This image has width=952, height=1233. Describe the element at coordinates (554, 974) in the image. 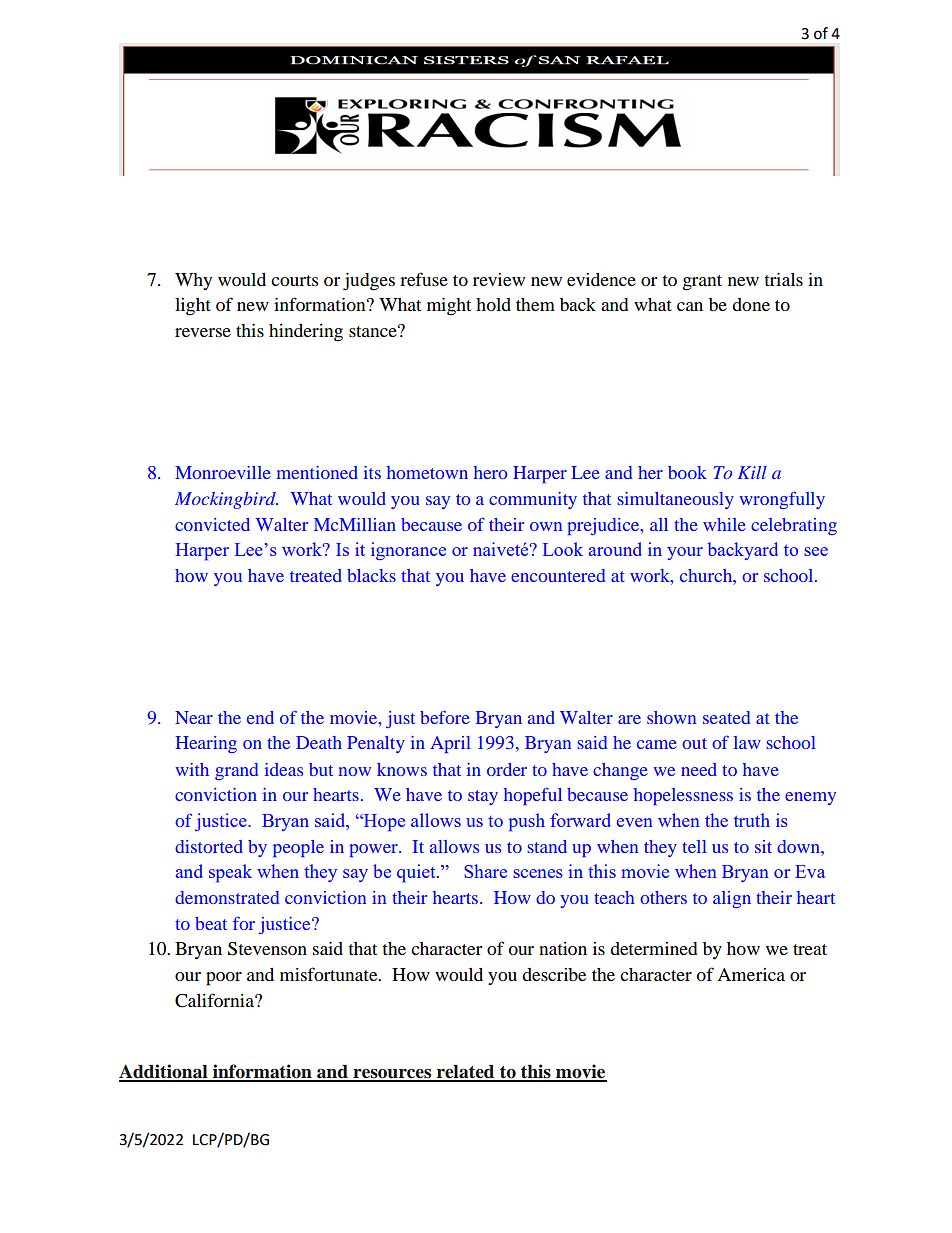

I see `describe` at that location.
